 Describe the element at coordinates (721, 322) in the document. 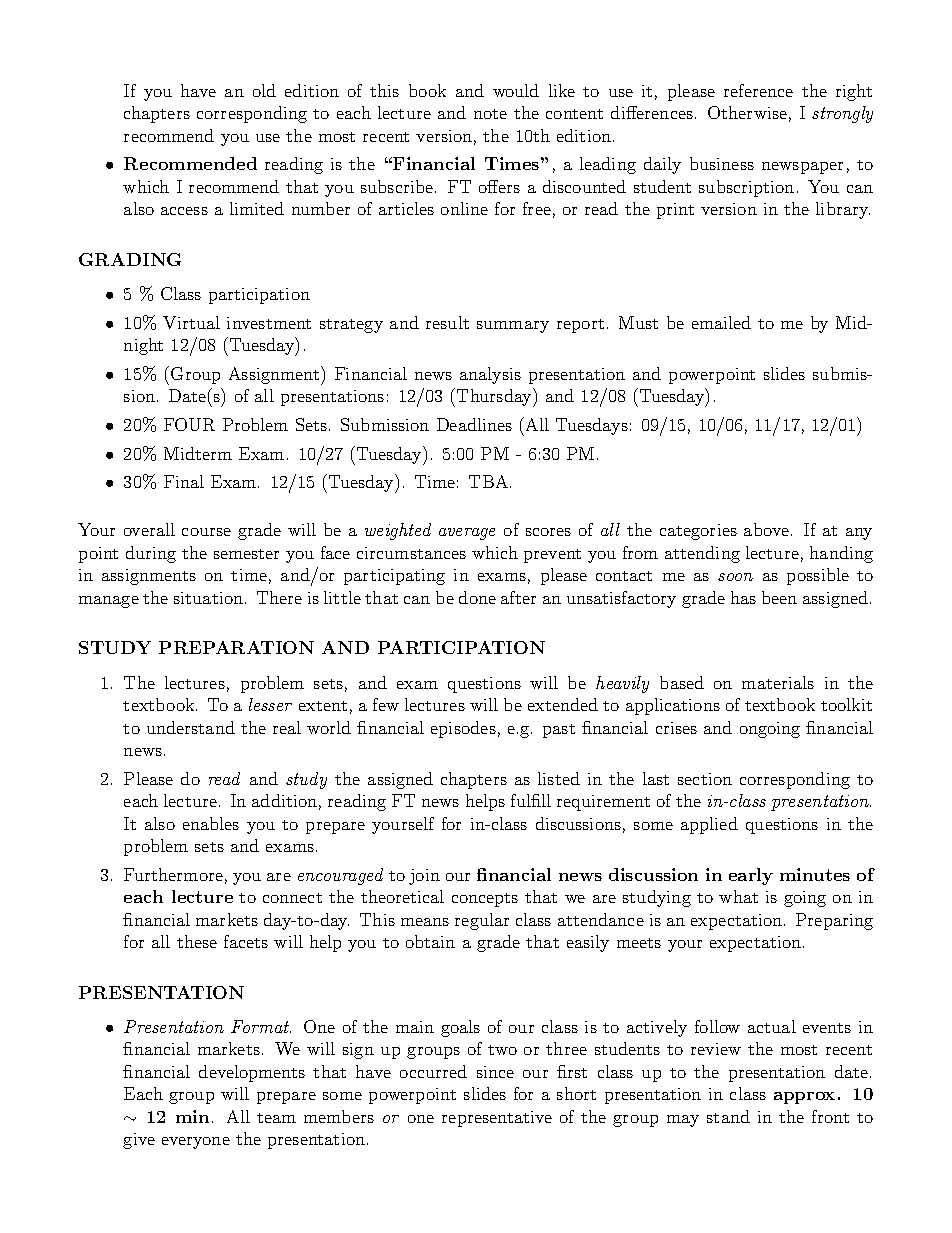

I see `emailed` at that location.
